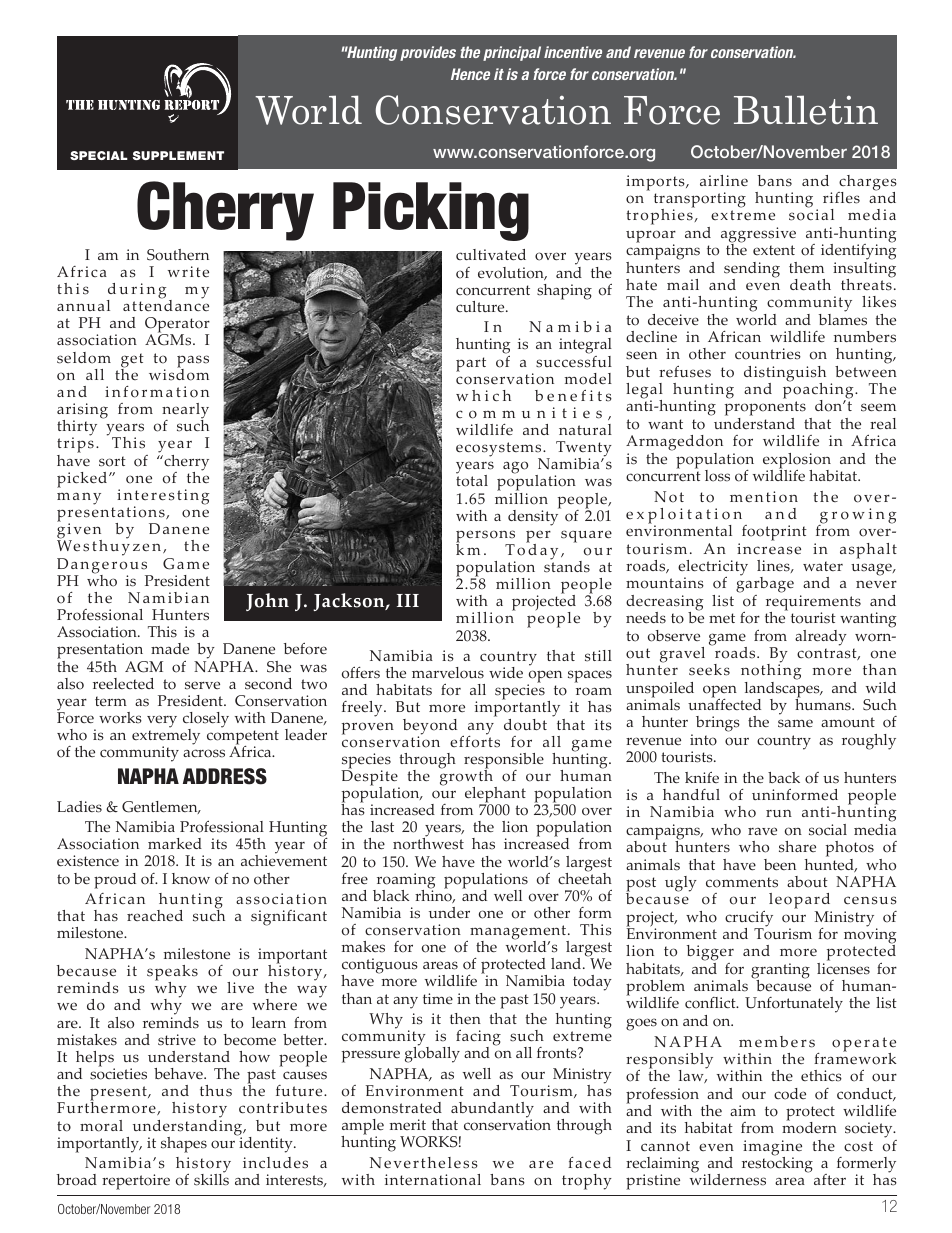  I want to click on same, so click(795, 723).
